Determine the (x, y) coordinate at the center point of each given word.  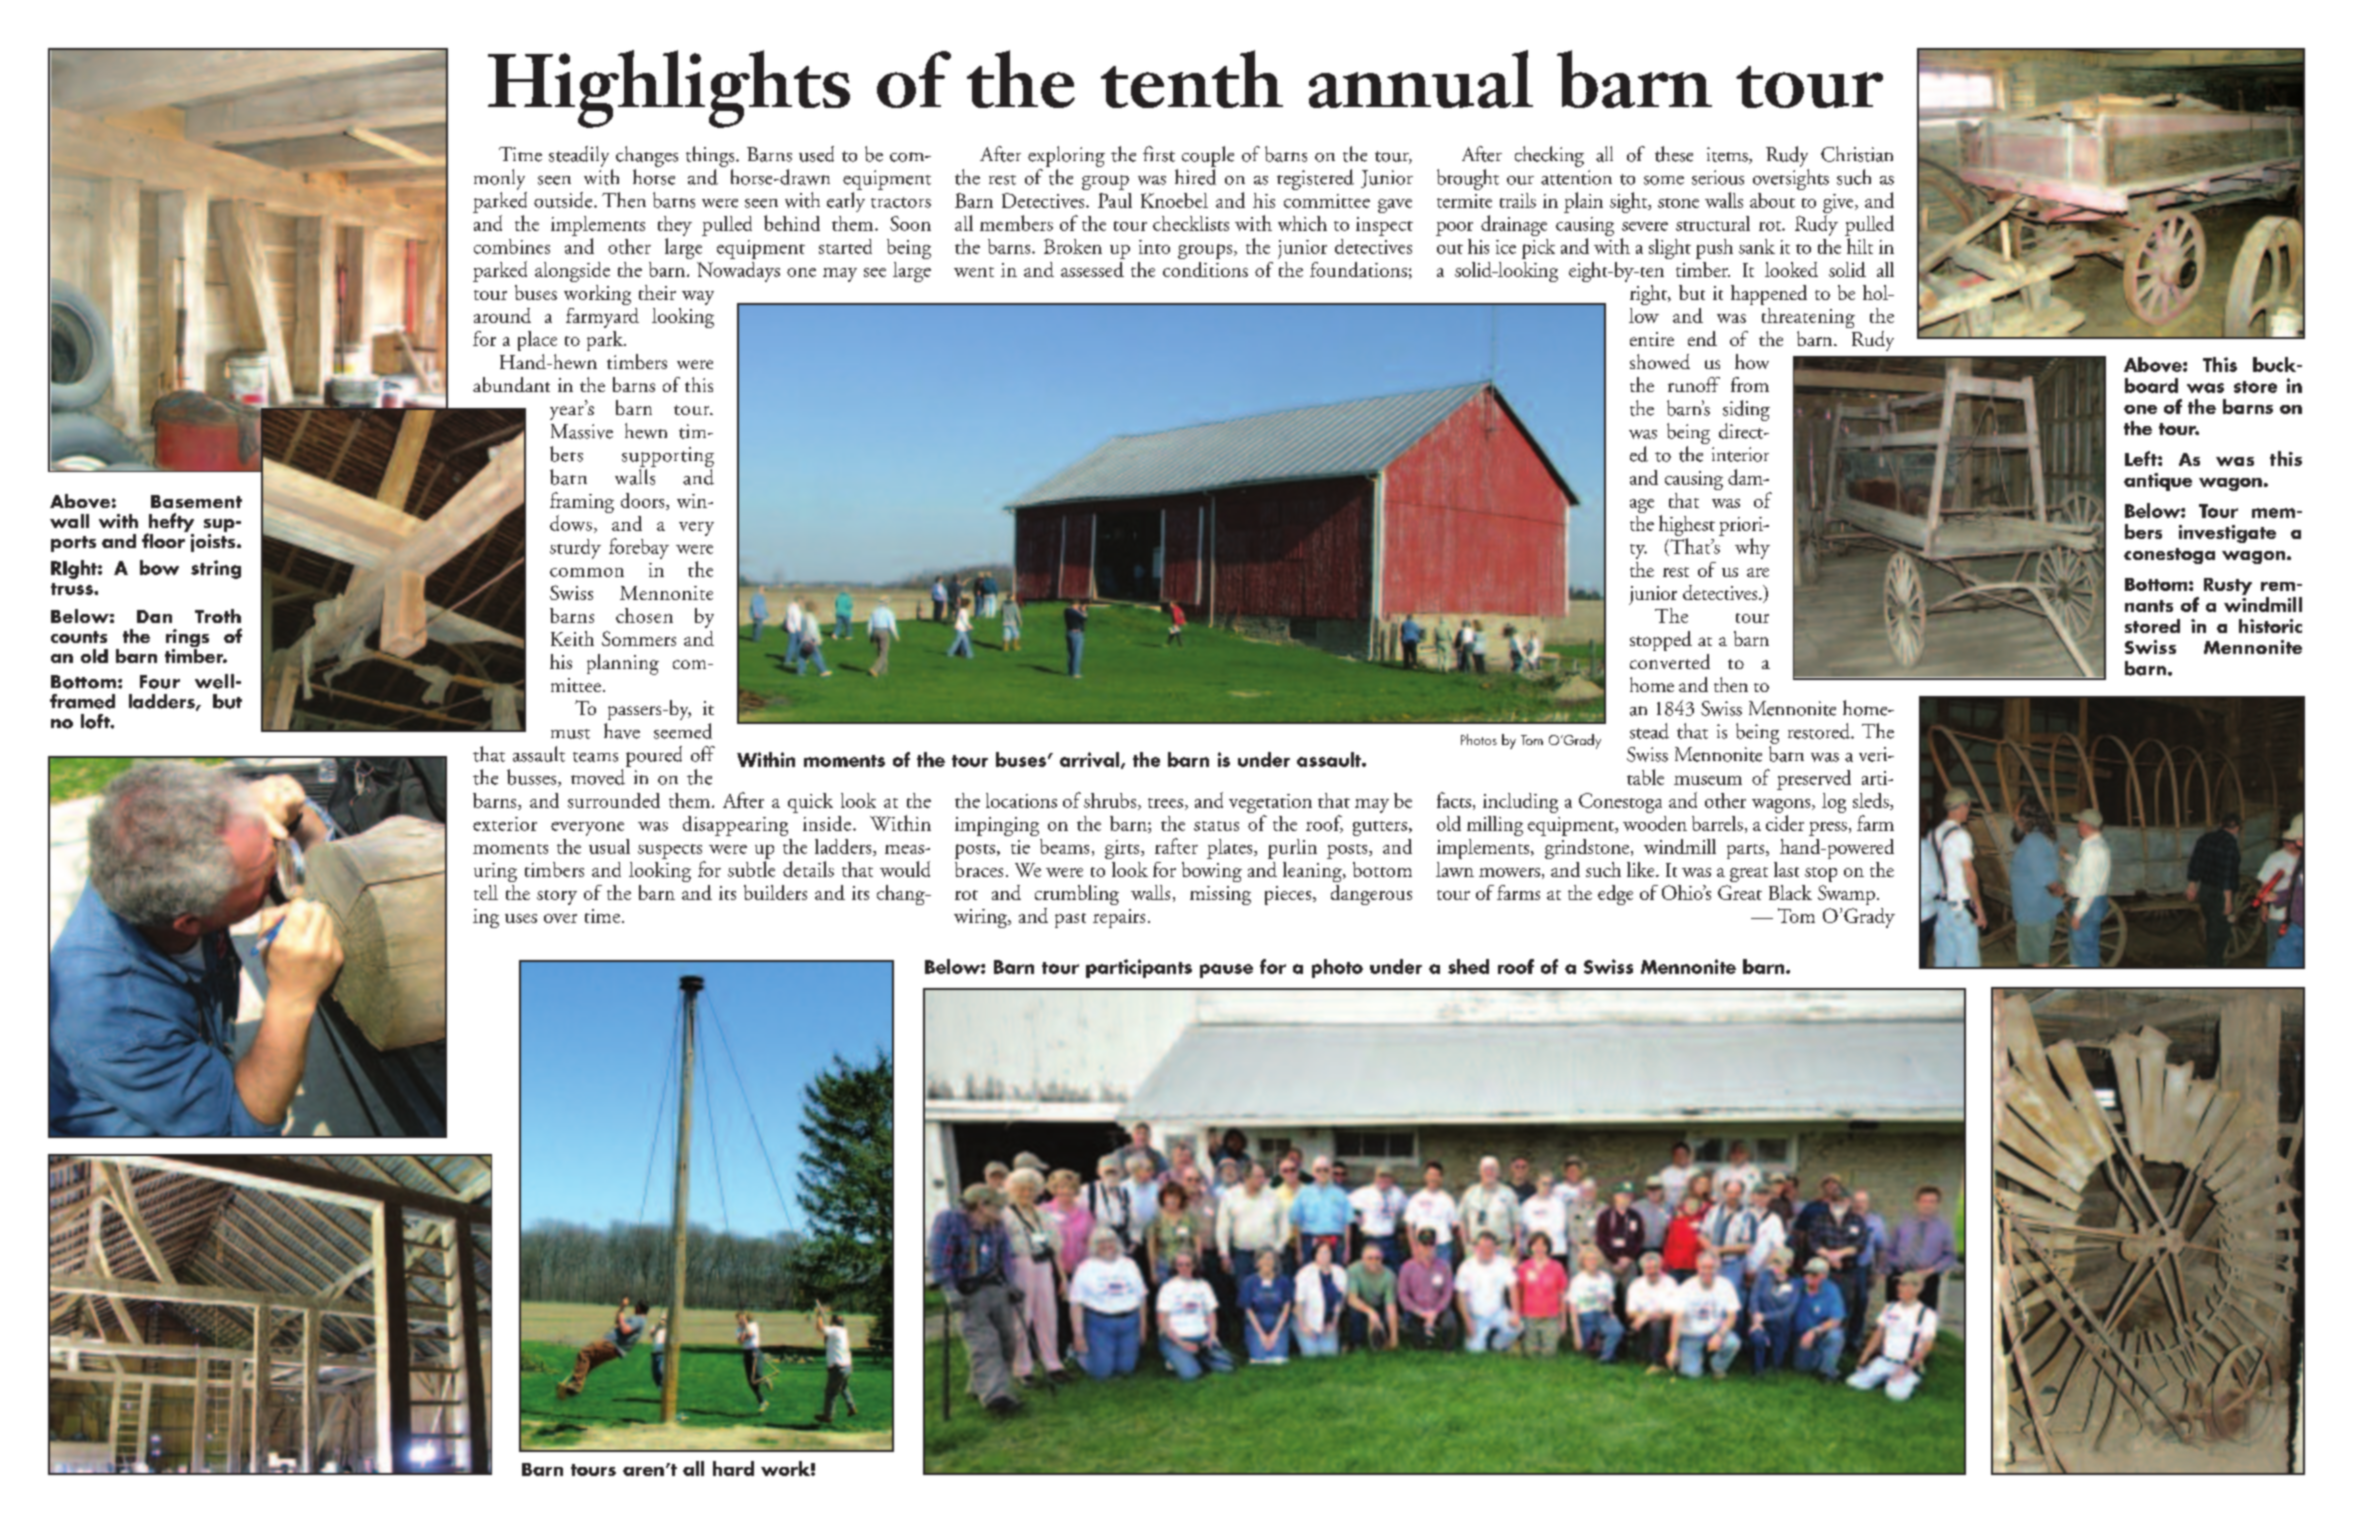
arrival (1089, 759)
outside (564, 200)
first (1159, 154)
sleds (1872, 801)
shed (1468, 966)
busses (533, 778)
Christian (1857, 154)
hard (733, 1468)
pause (1226, 971)
